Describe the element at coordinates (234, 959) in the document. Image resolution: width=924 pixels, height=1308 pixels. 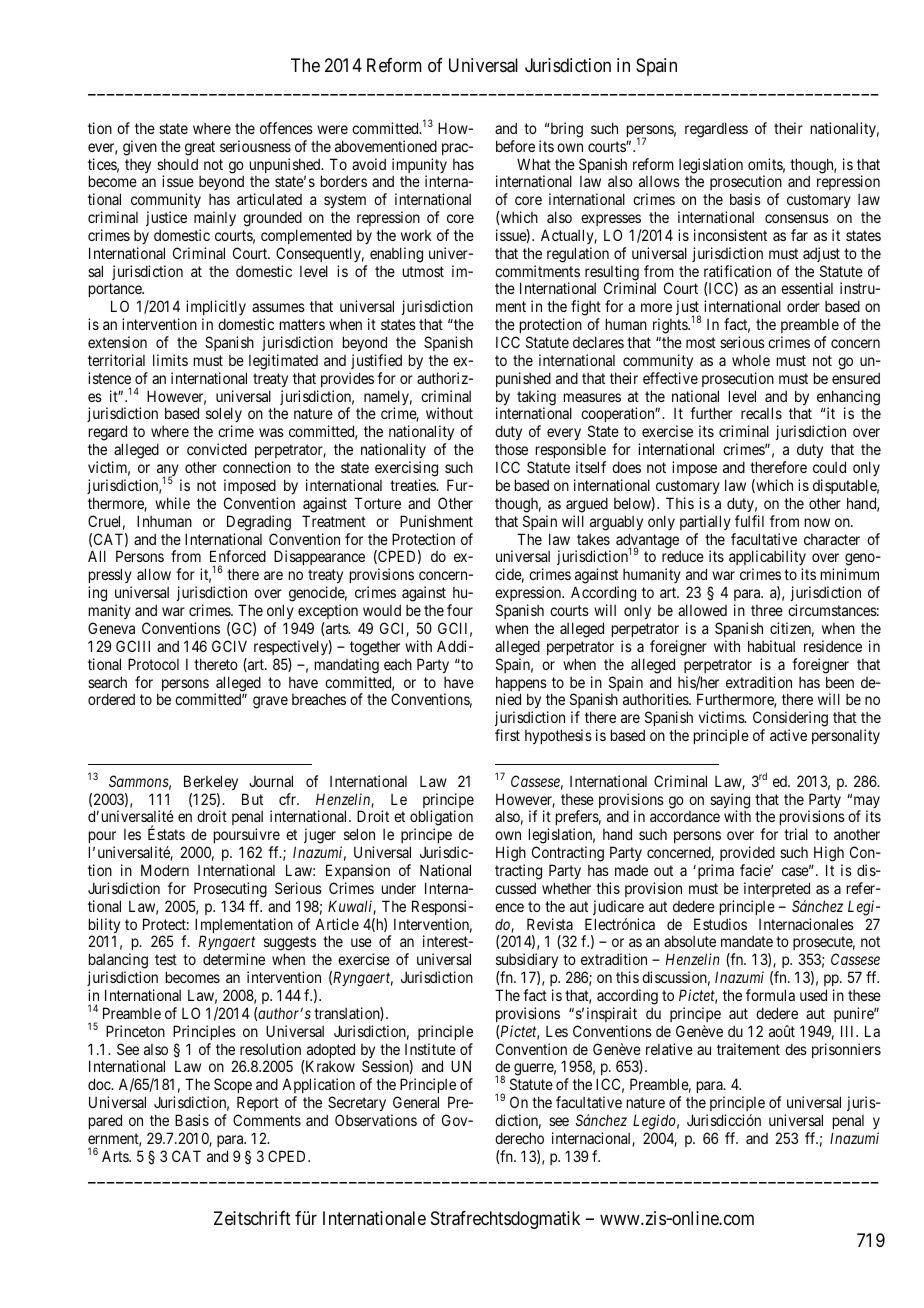
I see `determine` at that location.
